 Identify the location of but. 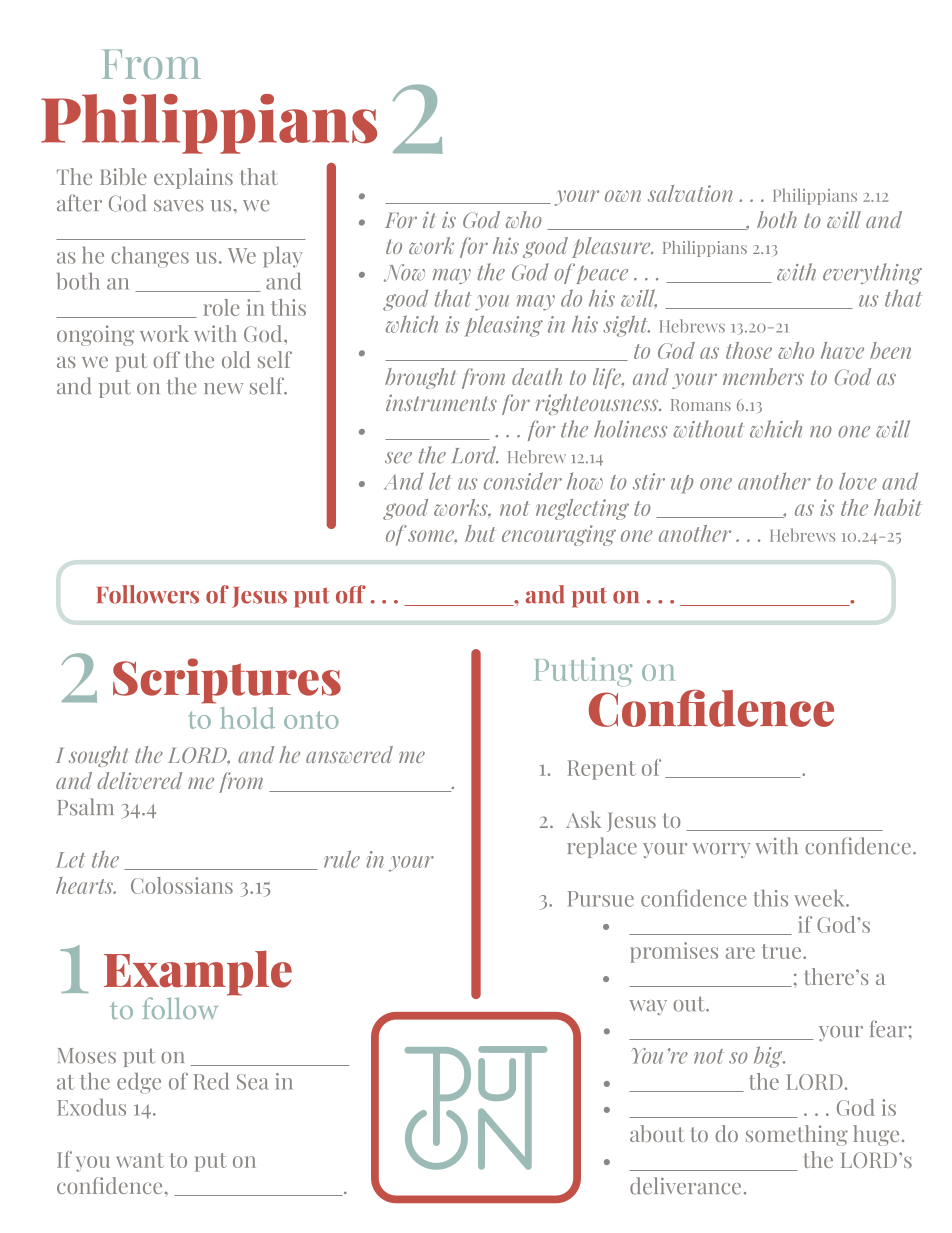
(480, 533).
